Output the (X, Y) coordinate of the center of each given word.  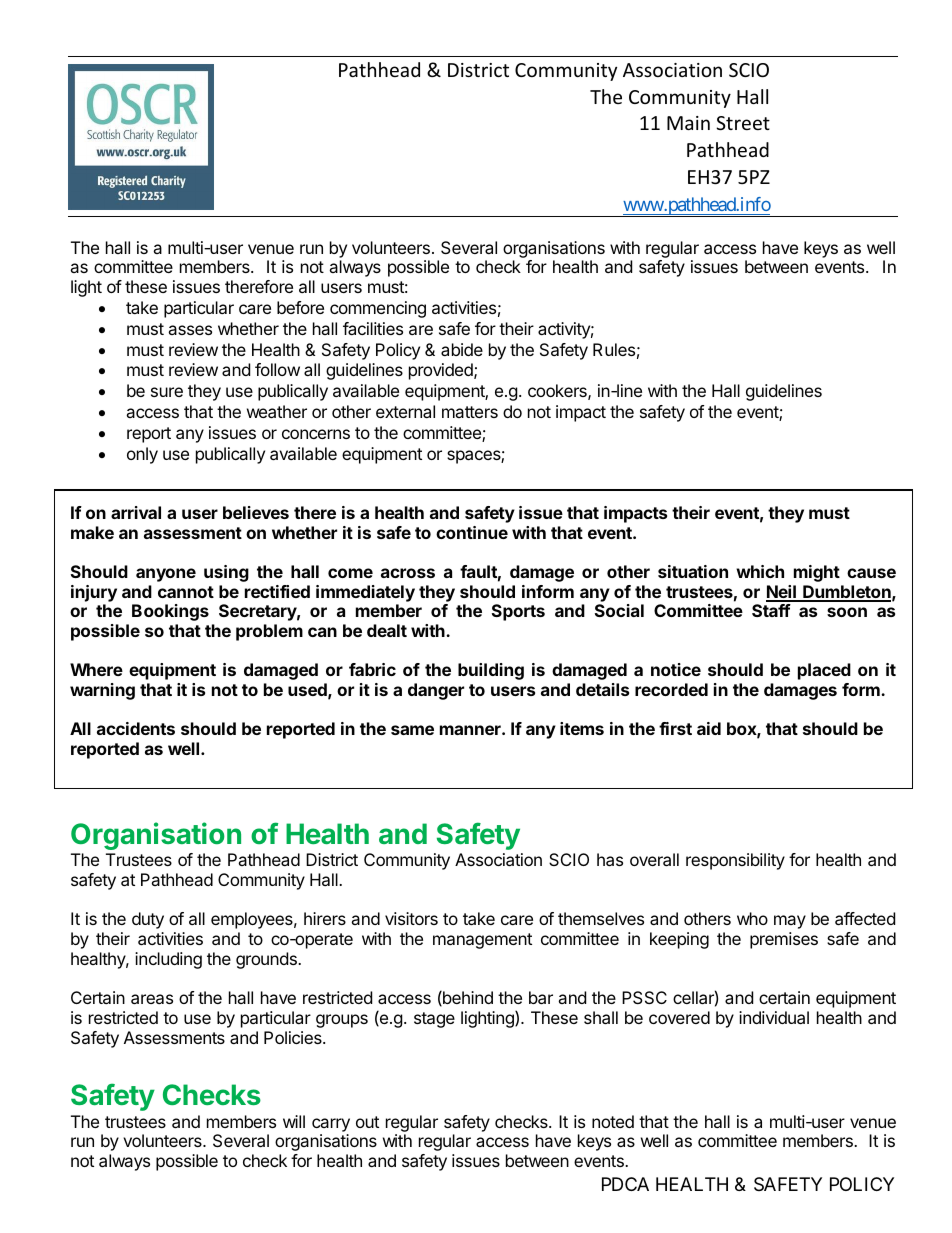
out (367, 1122)
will (294, 1121)
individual (774, 1017)
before (300, 307)
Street (743, 123)
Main (688, 123)
